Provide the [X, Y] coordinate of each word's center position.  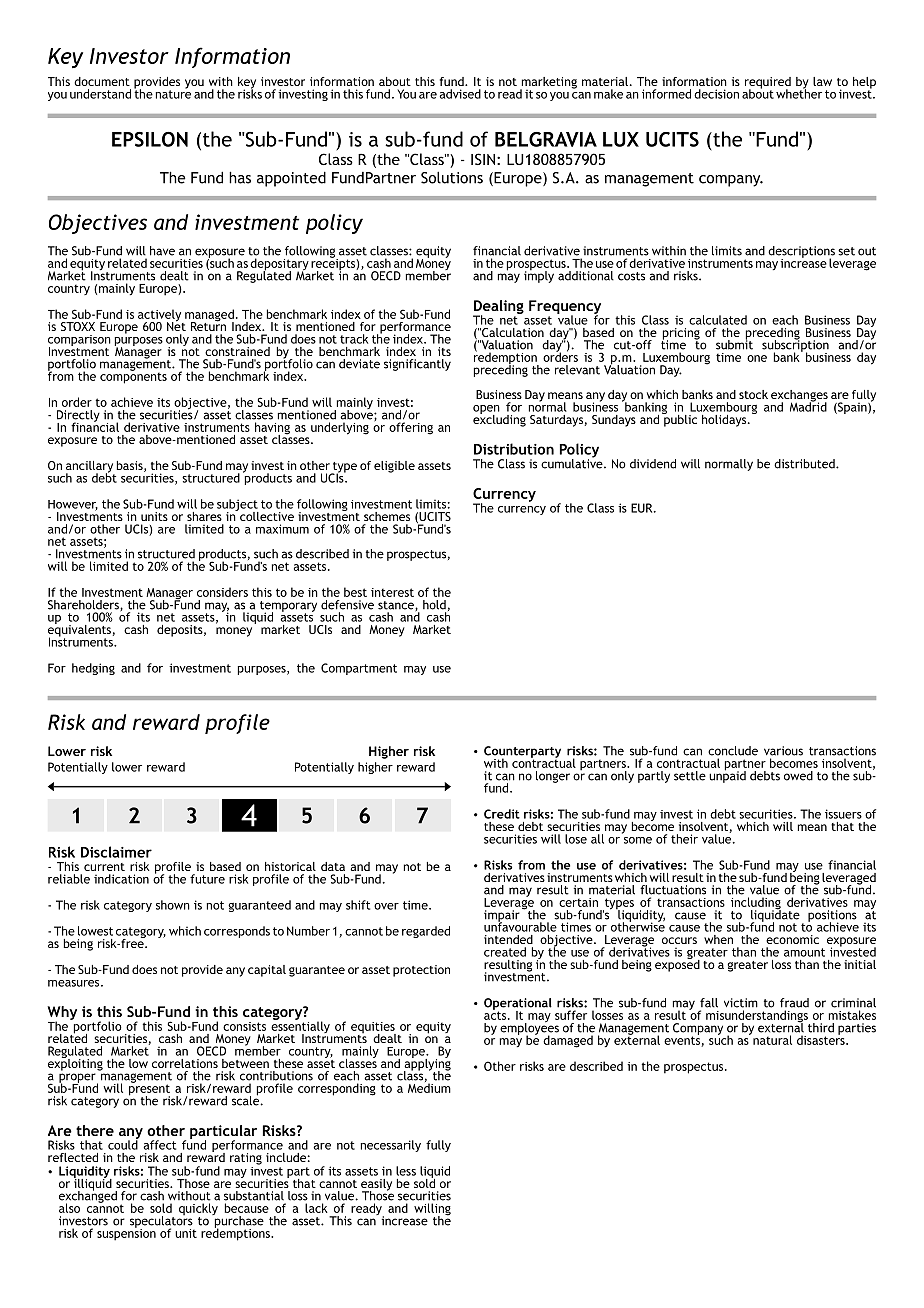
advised [460, 94]
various [783, 751]
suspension [126, 1233]
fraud [794, 1003]
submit [734, 344]
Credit [502, 814]
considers [222, 592]
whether [799, 93]
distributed [805, 464]
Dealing [498, 308]
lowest [95, 931]
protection [421, 971]
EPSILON [150, 139]
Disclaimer [116, 852]
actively [161, 316]
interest [392, 592]
